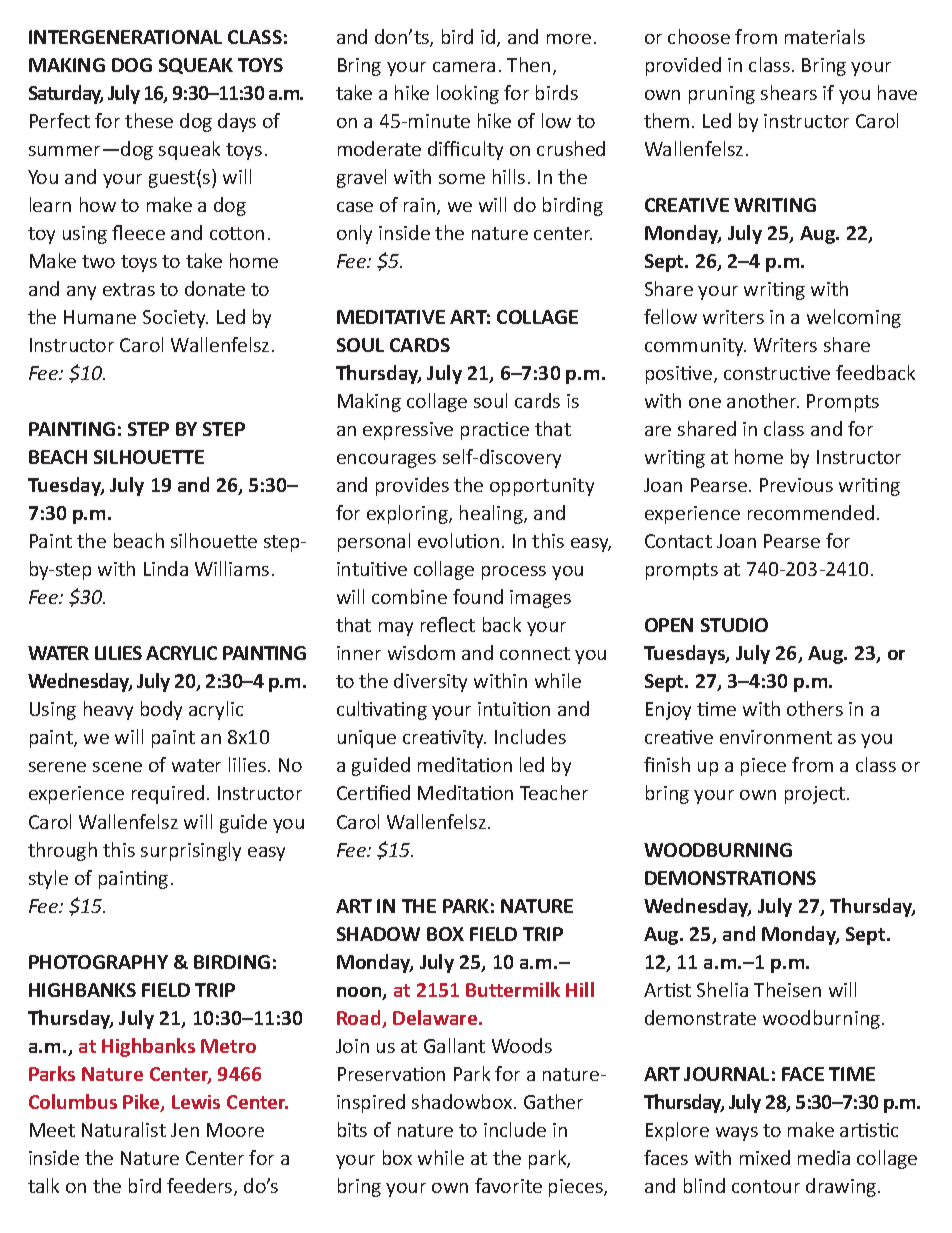  Describe the element at coordinates (789, 92) in the screenshot. I see `shears` at that location.
